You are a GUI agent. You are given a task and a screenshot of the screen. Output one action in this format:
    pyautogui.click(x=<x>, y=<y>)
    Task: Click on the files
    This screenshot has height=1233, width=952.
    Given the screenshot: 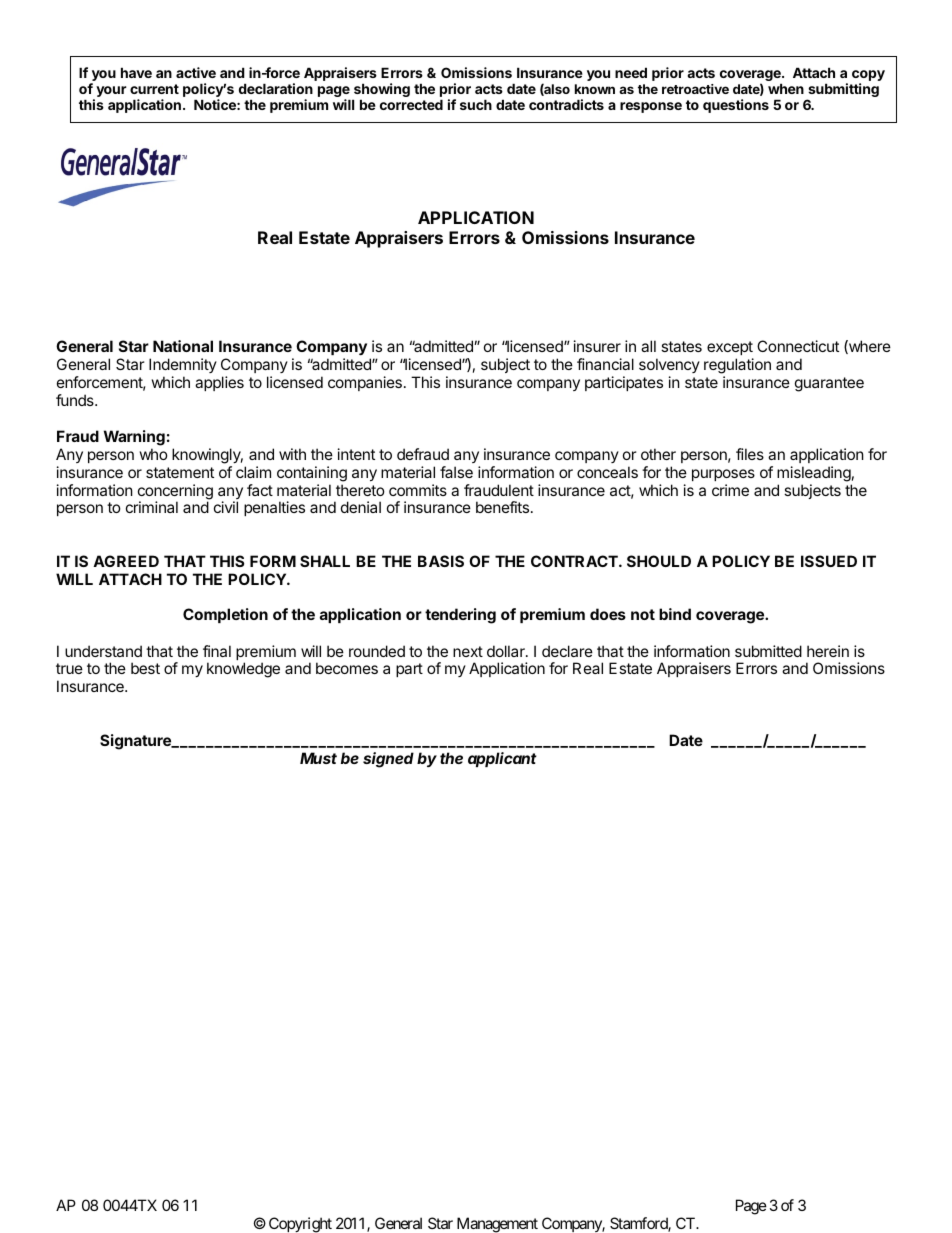 What is the action you would take?
    pyautogui.click(x=750, y=454)
